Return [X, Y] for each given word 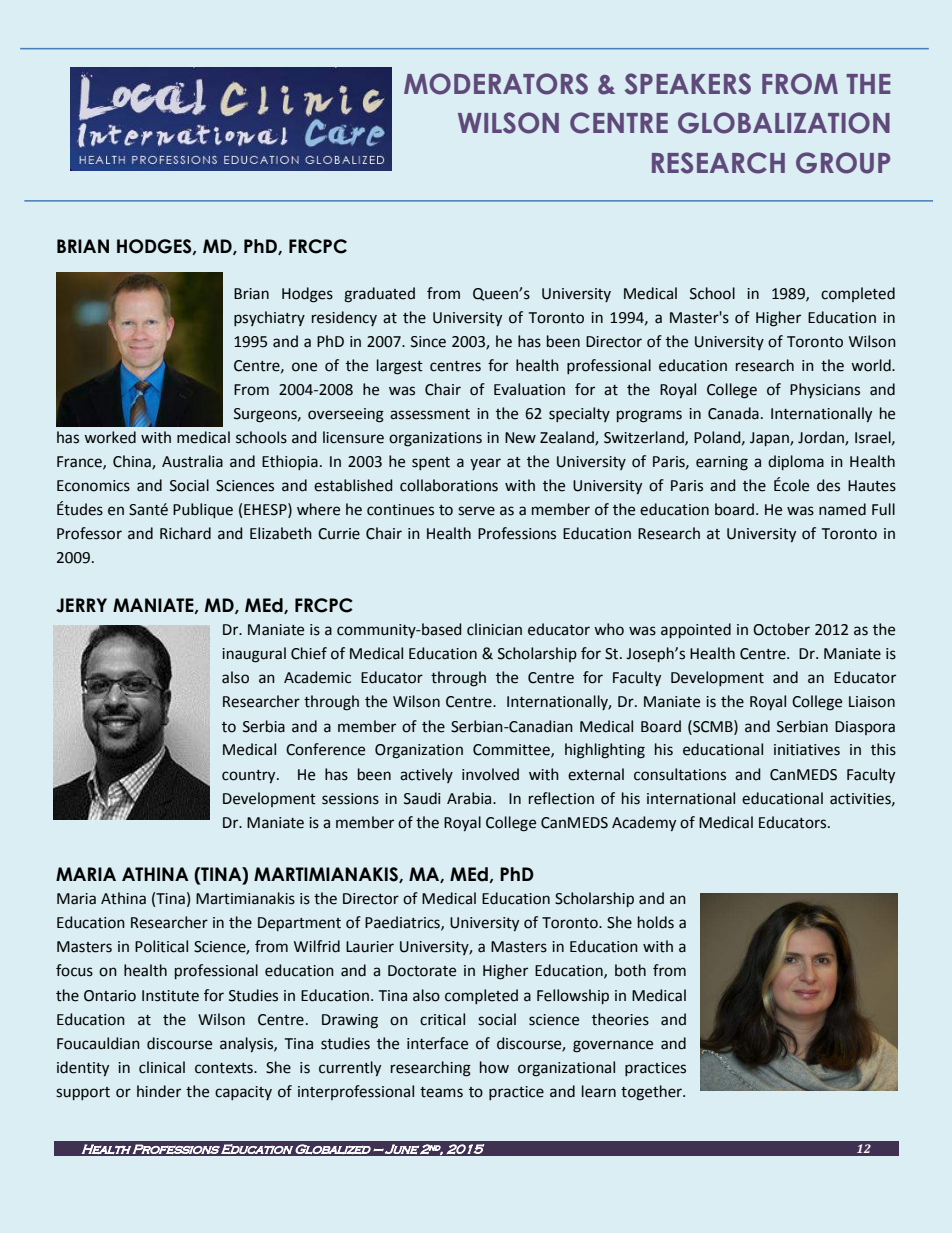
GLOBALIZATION [784, 123]
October [781, 629]
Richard [185, 533]
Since [428, 342]
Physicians [825, 390]
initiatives [807, 750]
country [250, 776]
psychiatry [269, 318]
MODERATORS [496, 84]
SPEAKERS [688, 84]
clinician [494, 629]
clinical [162, 1067]
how [494, 1067]
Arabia [470, 798]
